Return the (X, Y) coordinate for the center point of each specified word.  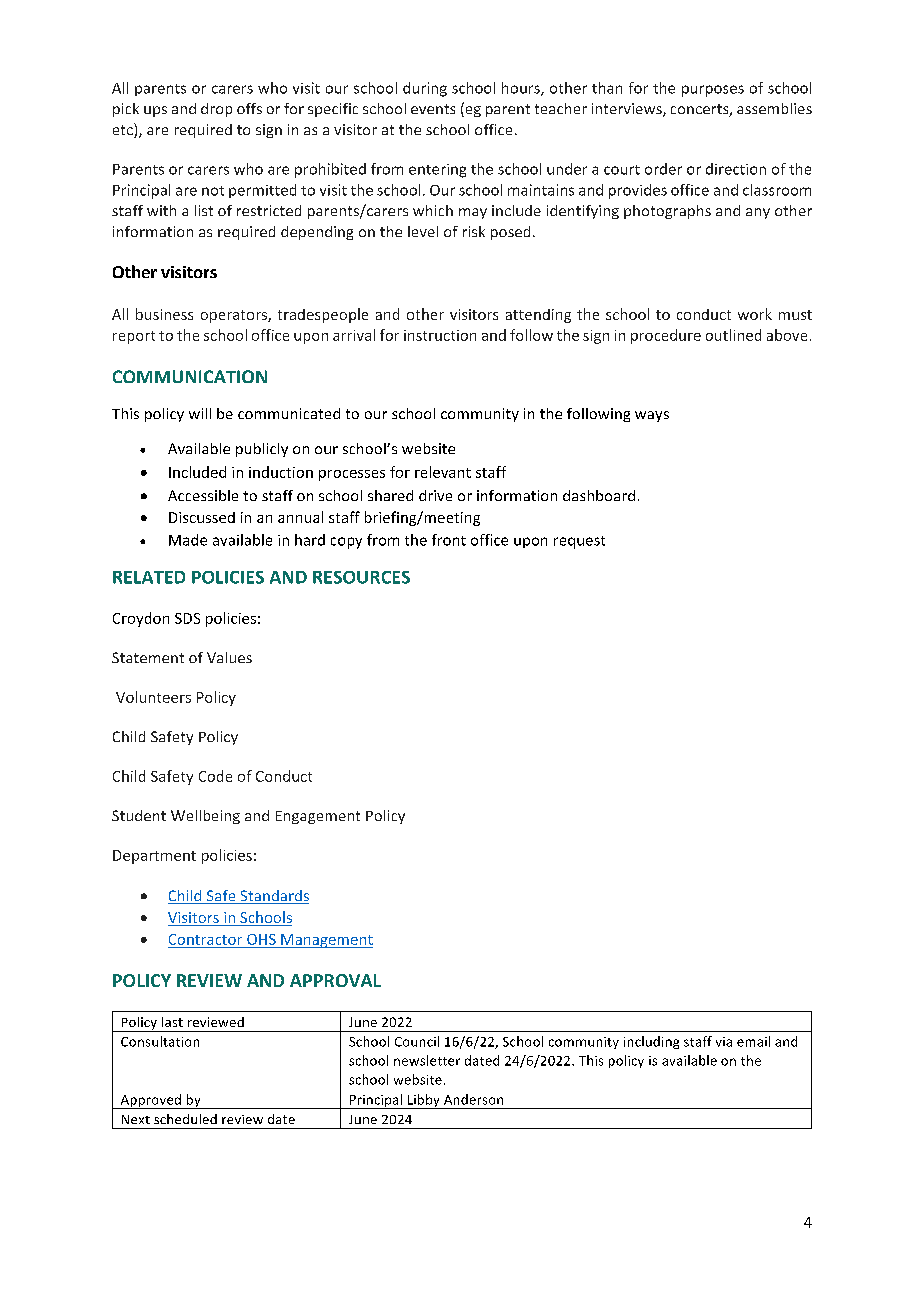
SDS (187, 618)
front (449, 540)
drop (216, 110)
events (433, 109)
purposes (713, 91)
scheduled (185, 1119)
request (579, 542)
